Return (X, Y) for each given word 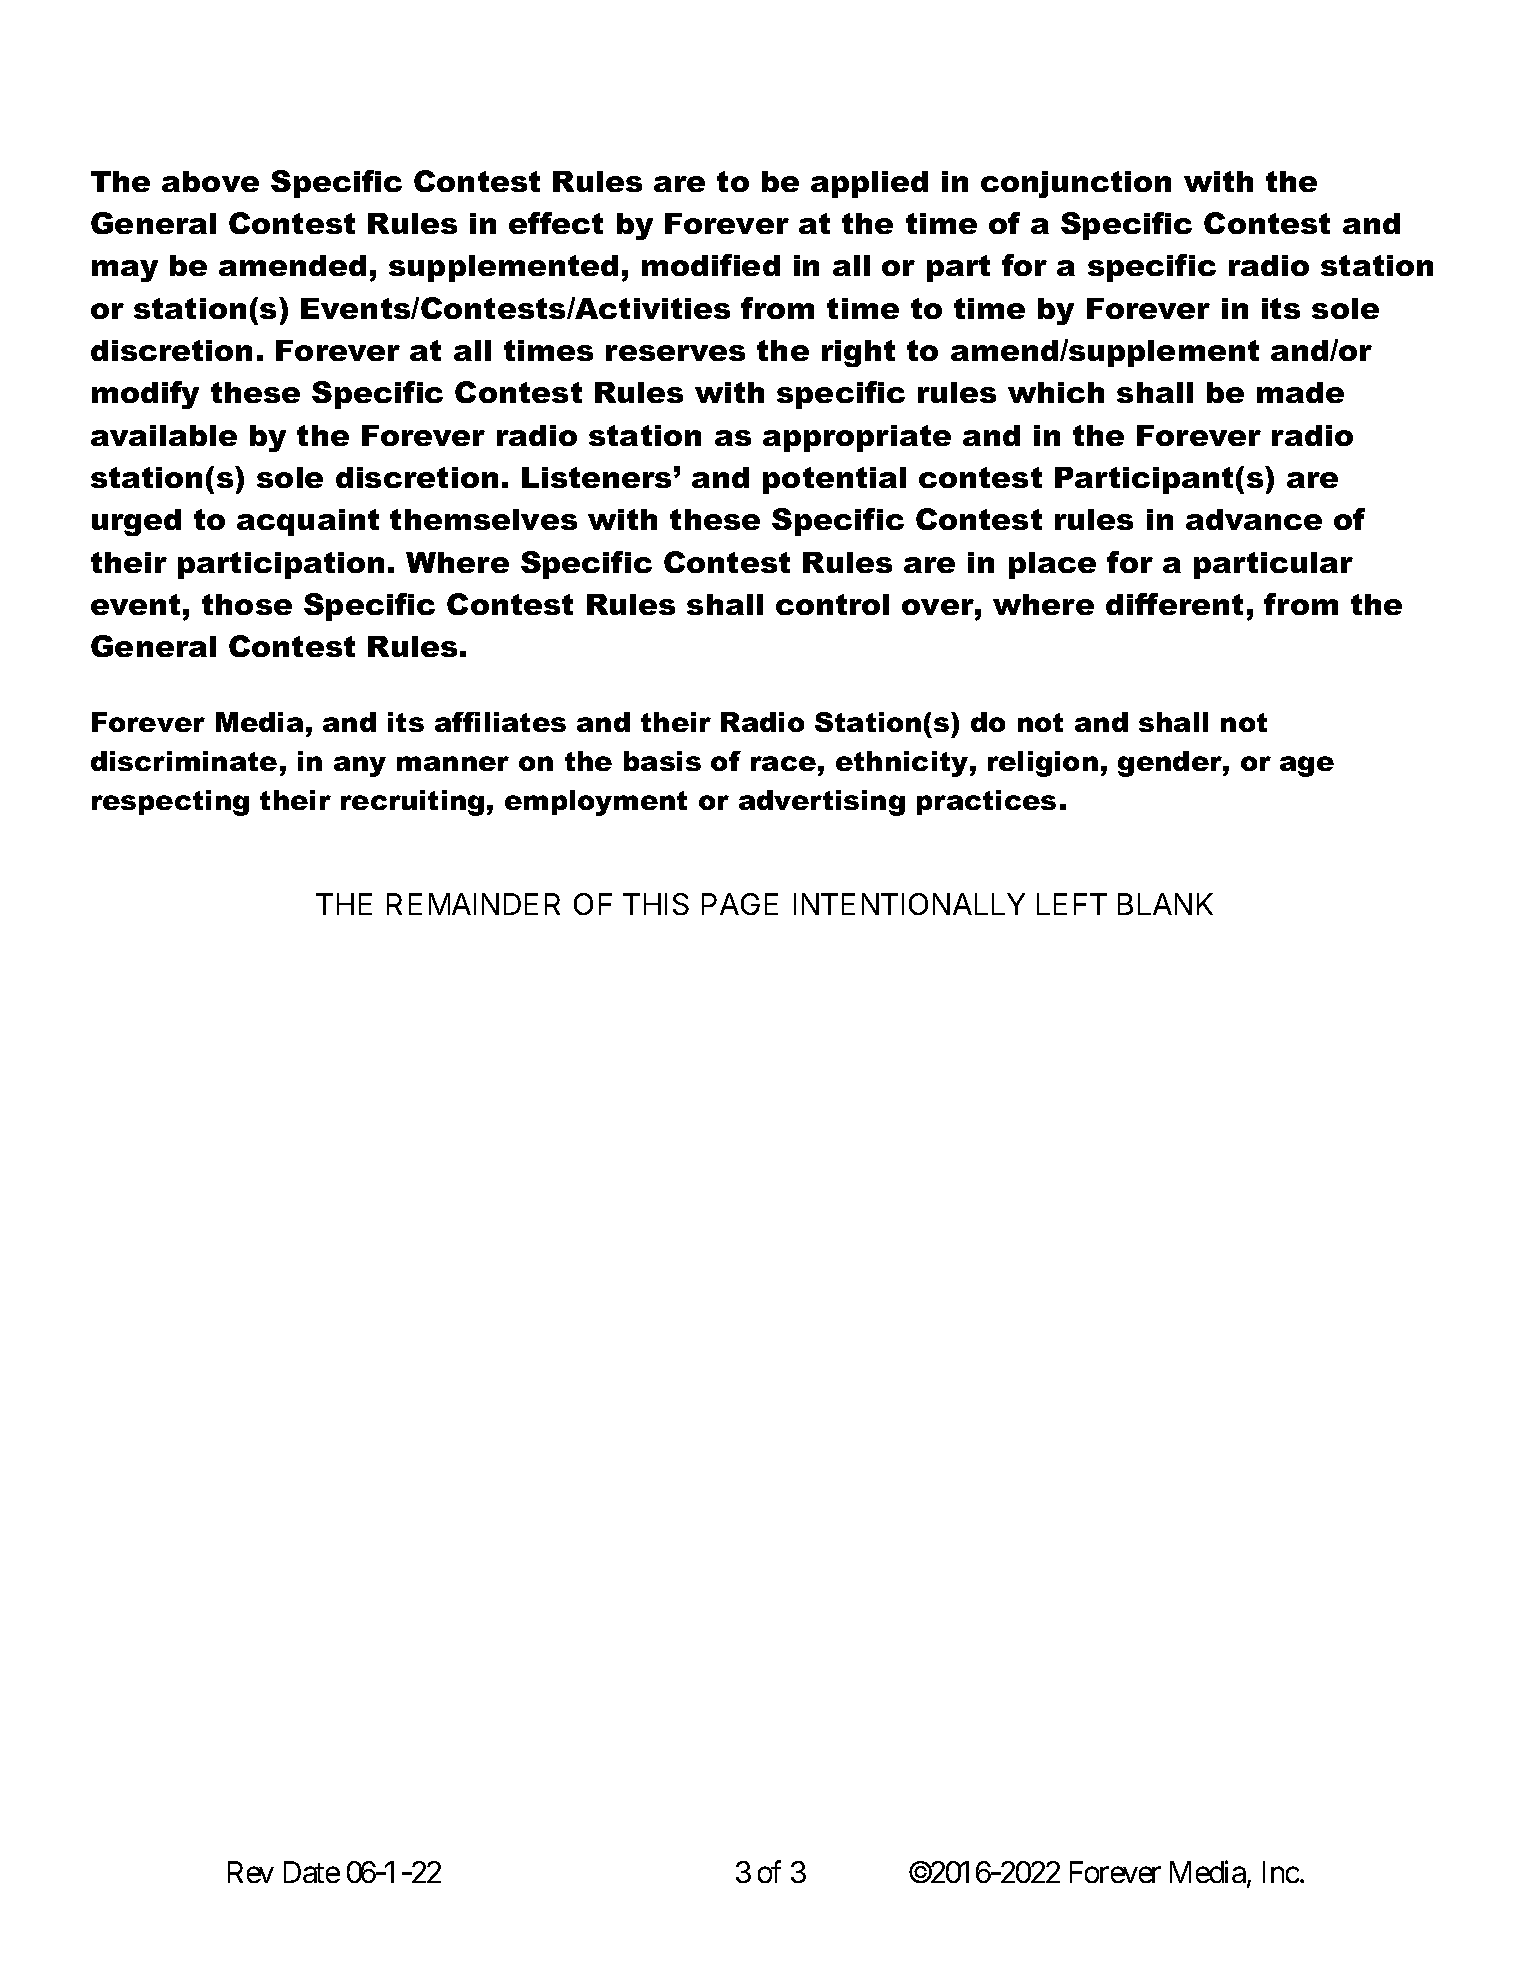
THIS (656, 904)
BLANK (1165, 904)
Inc (1281, 1872)
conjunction (1076, 184)
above (210, 181)
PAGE (740, 904)
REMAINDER (473, 904)
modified (711, 265)
